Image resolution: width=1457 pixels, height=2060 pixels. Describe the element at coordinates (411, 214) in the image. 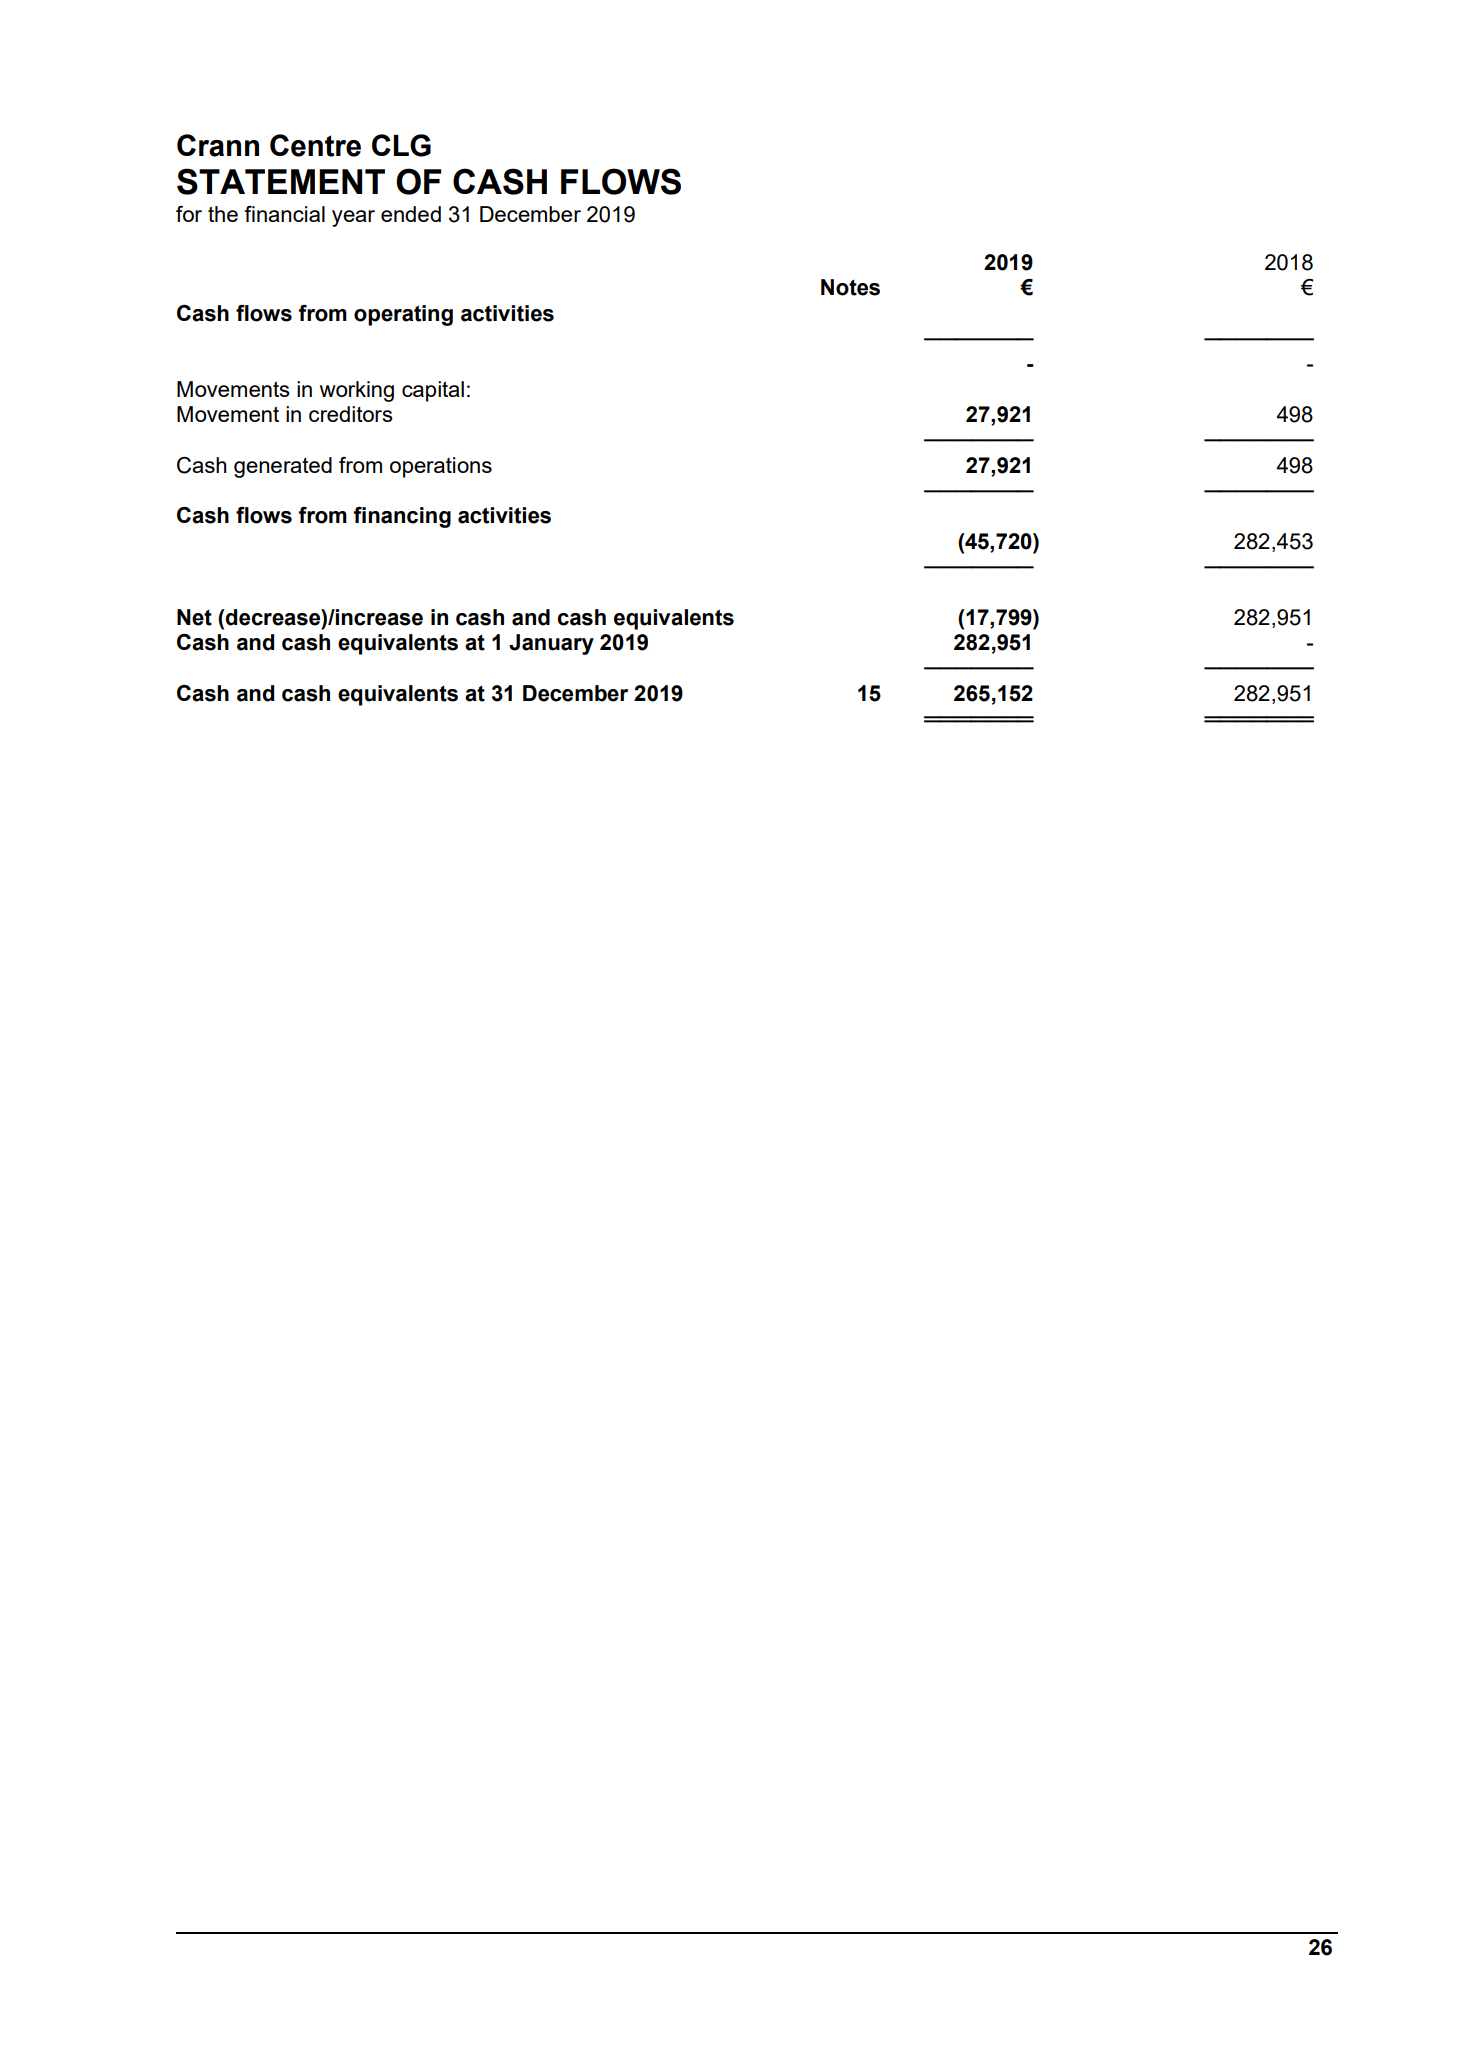

I see `ended` at that location.
